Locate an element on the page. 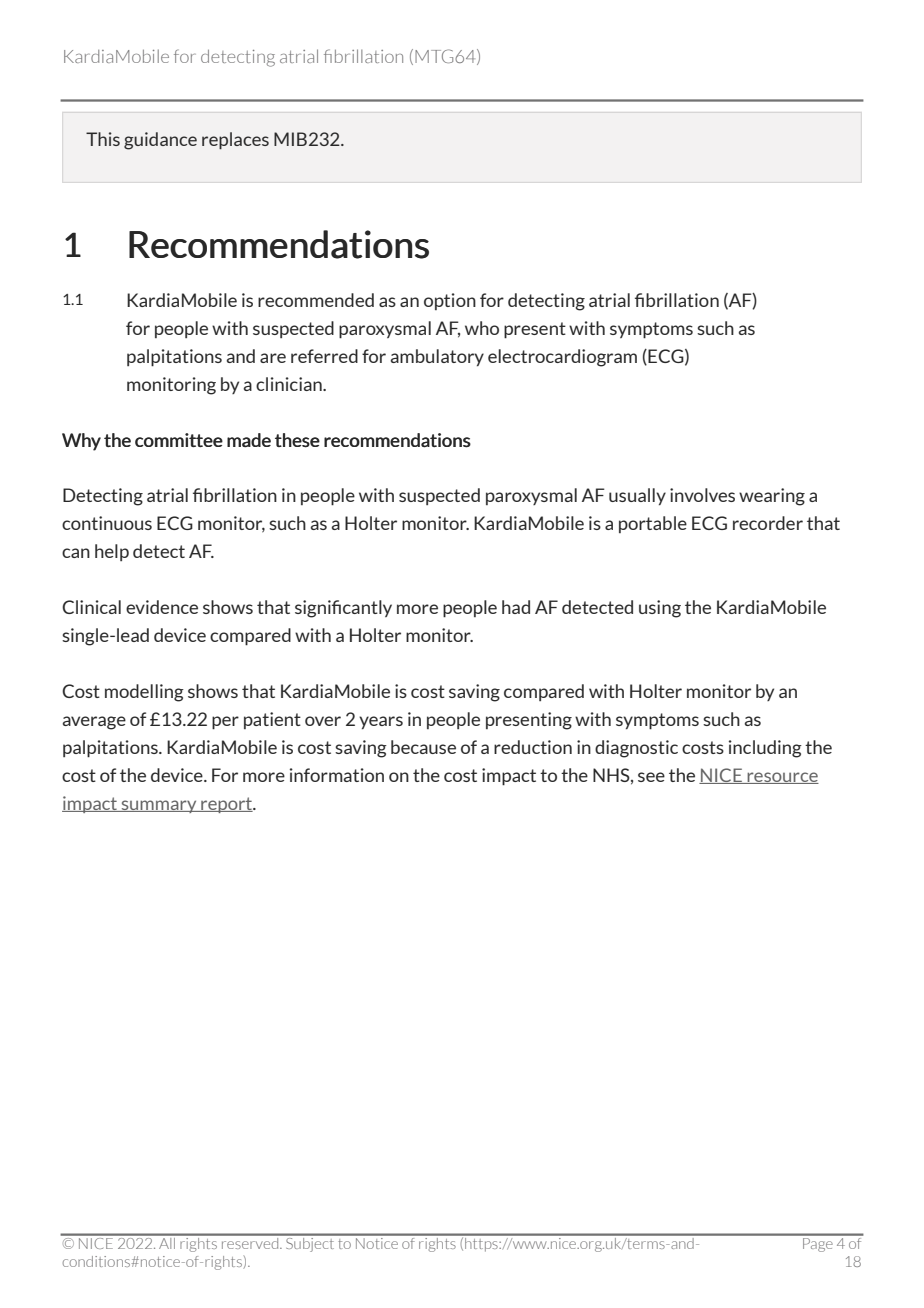 The width and height of the page is (924, 1308). information is located at coordinates (337, 775).
